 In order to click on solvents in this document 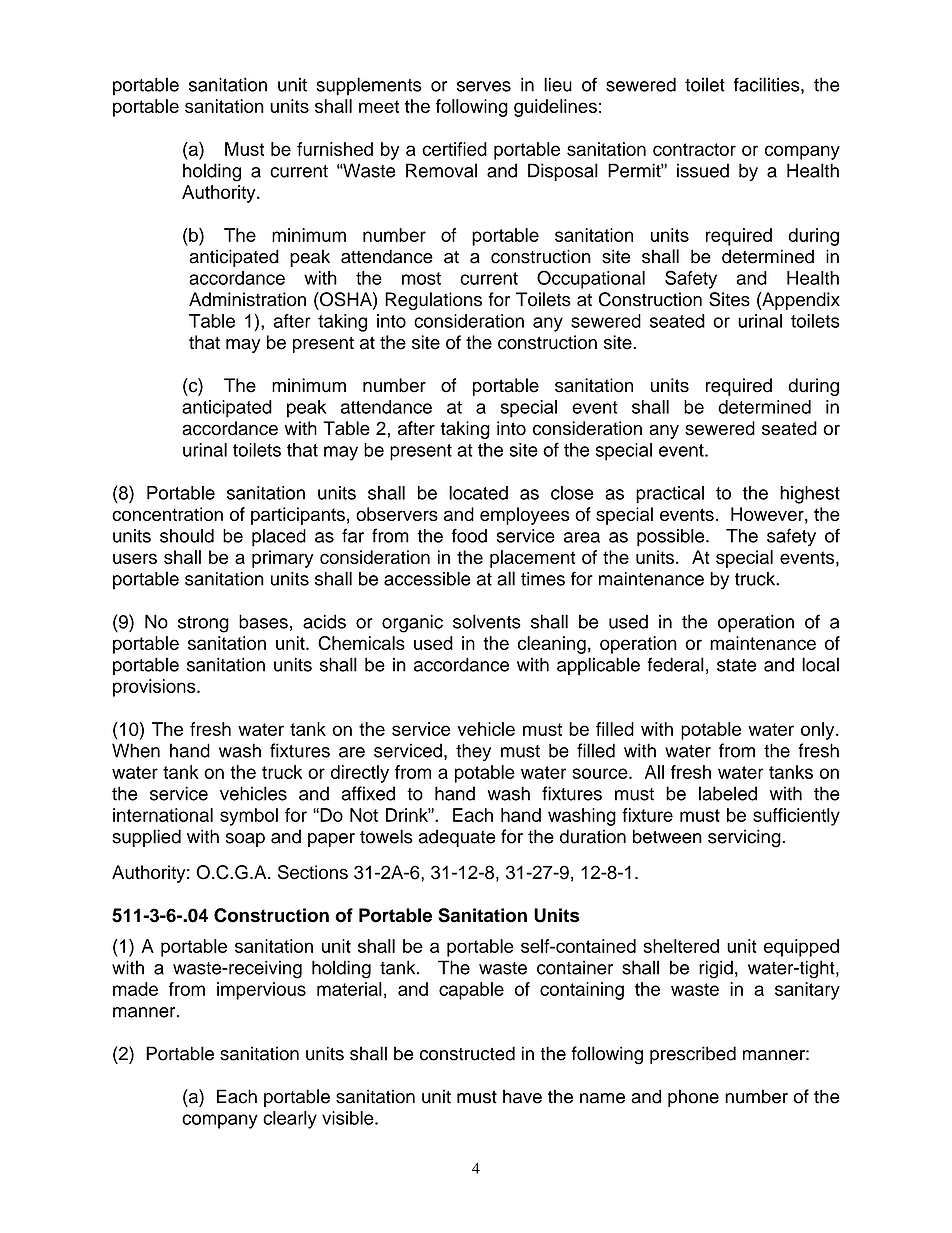, I will do `click(487, 621)`.
